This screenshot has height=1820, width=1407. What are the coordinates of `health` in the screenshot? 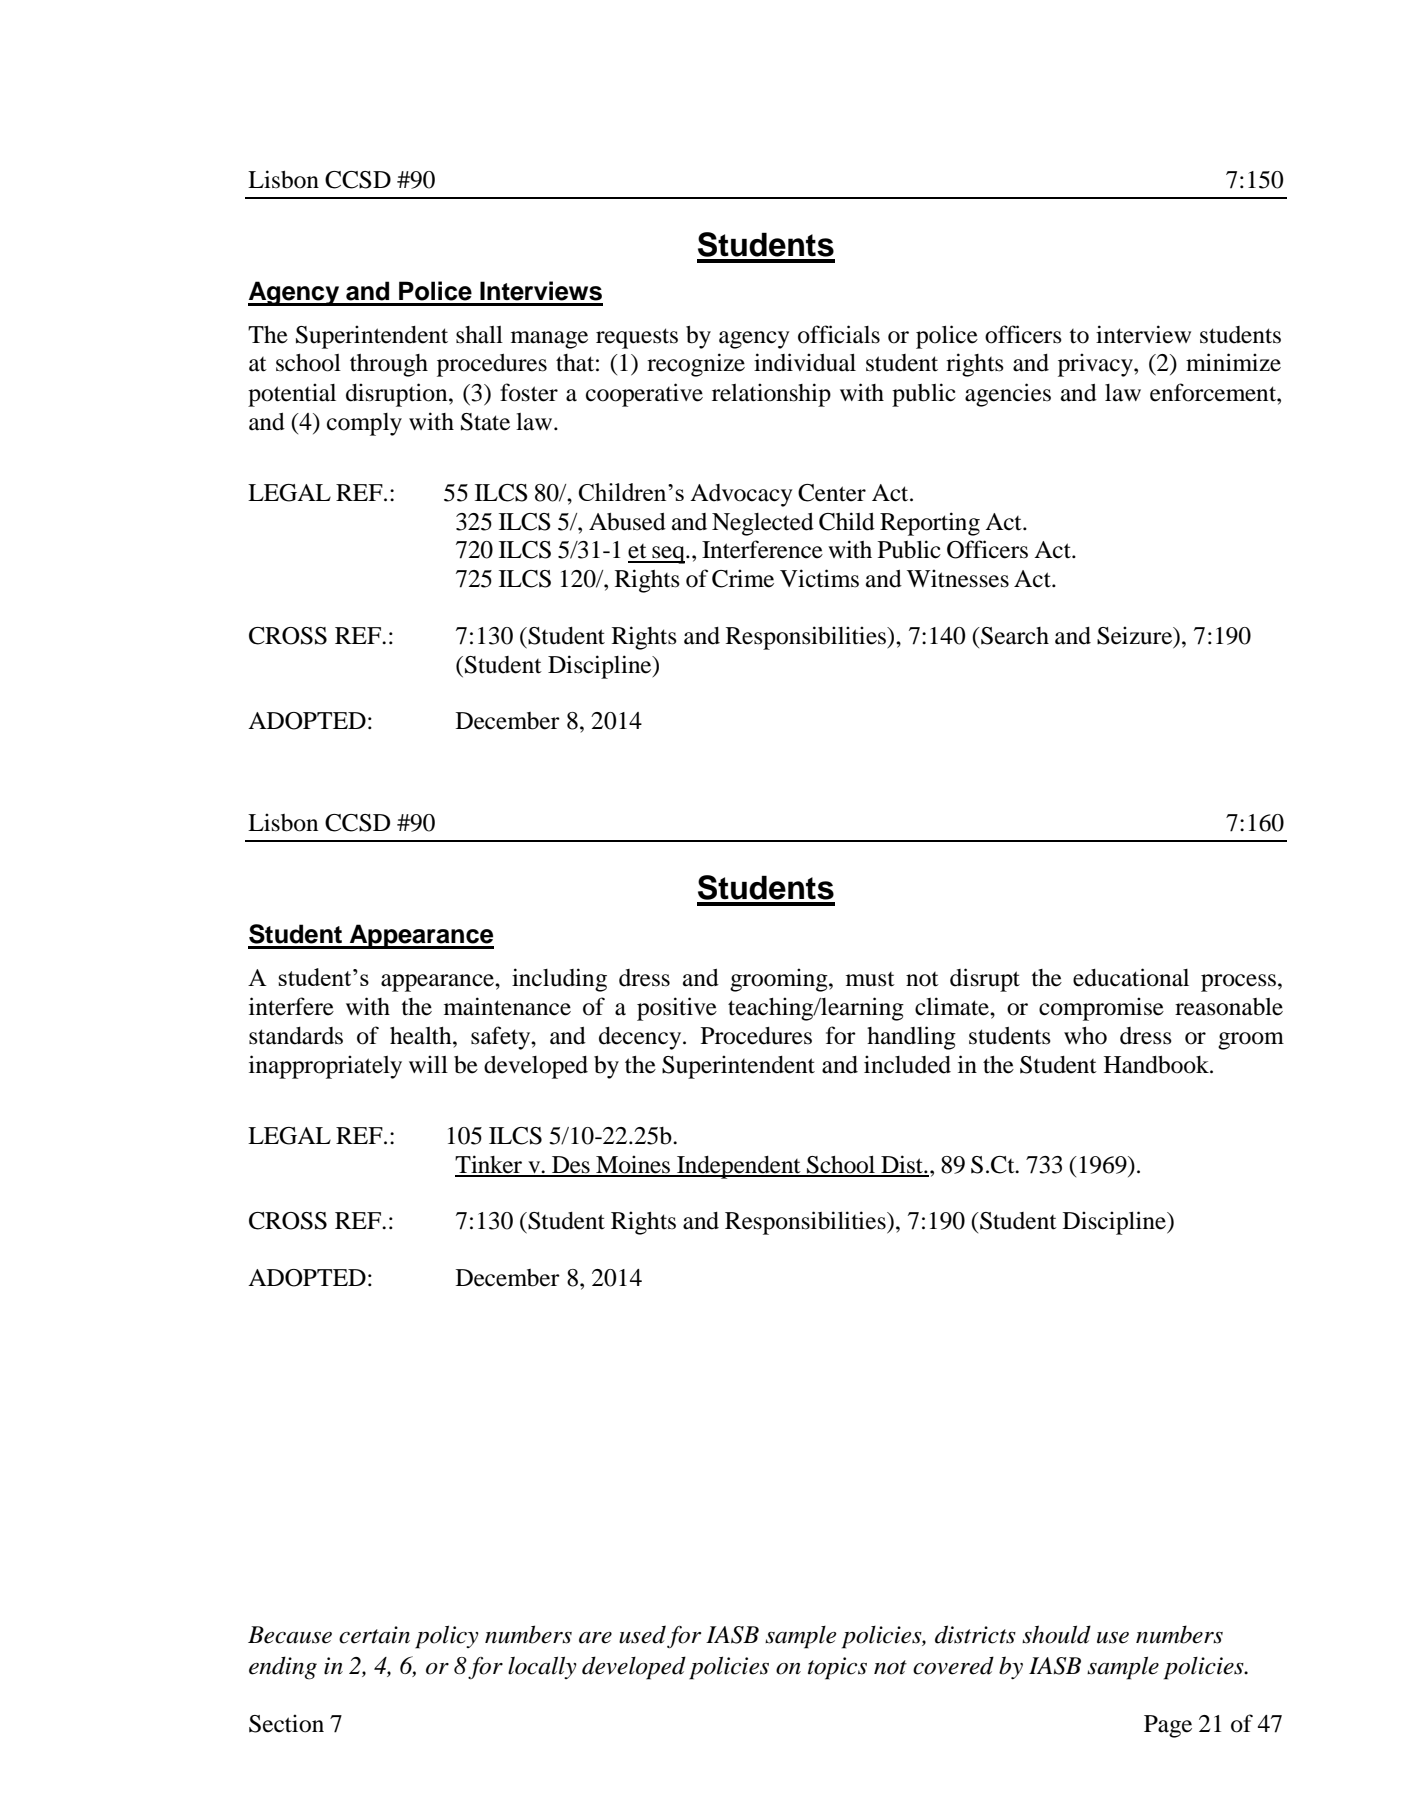 It's located at (422, 1036).
